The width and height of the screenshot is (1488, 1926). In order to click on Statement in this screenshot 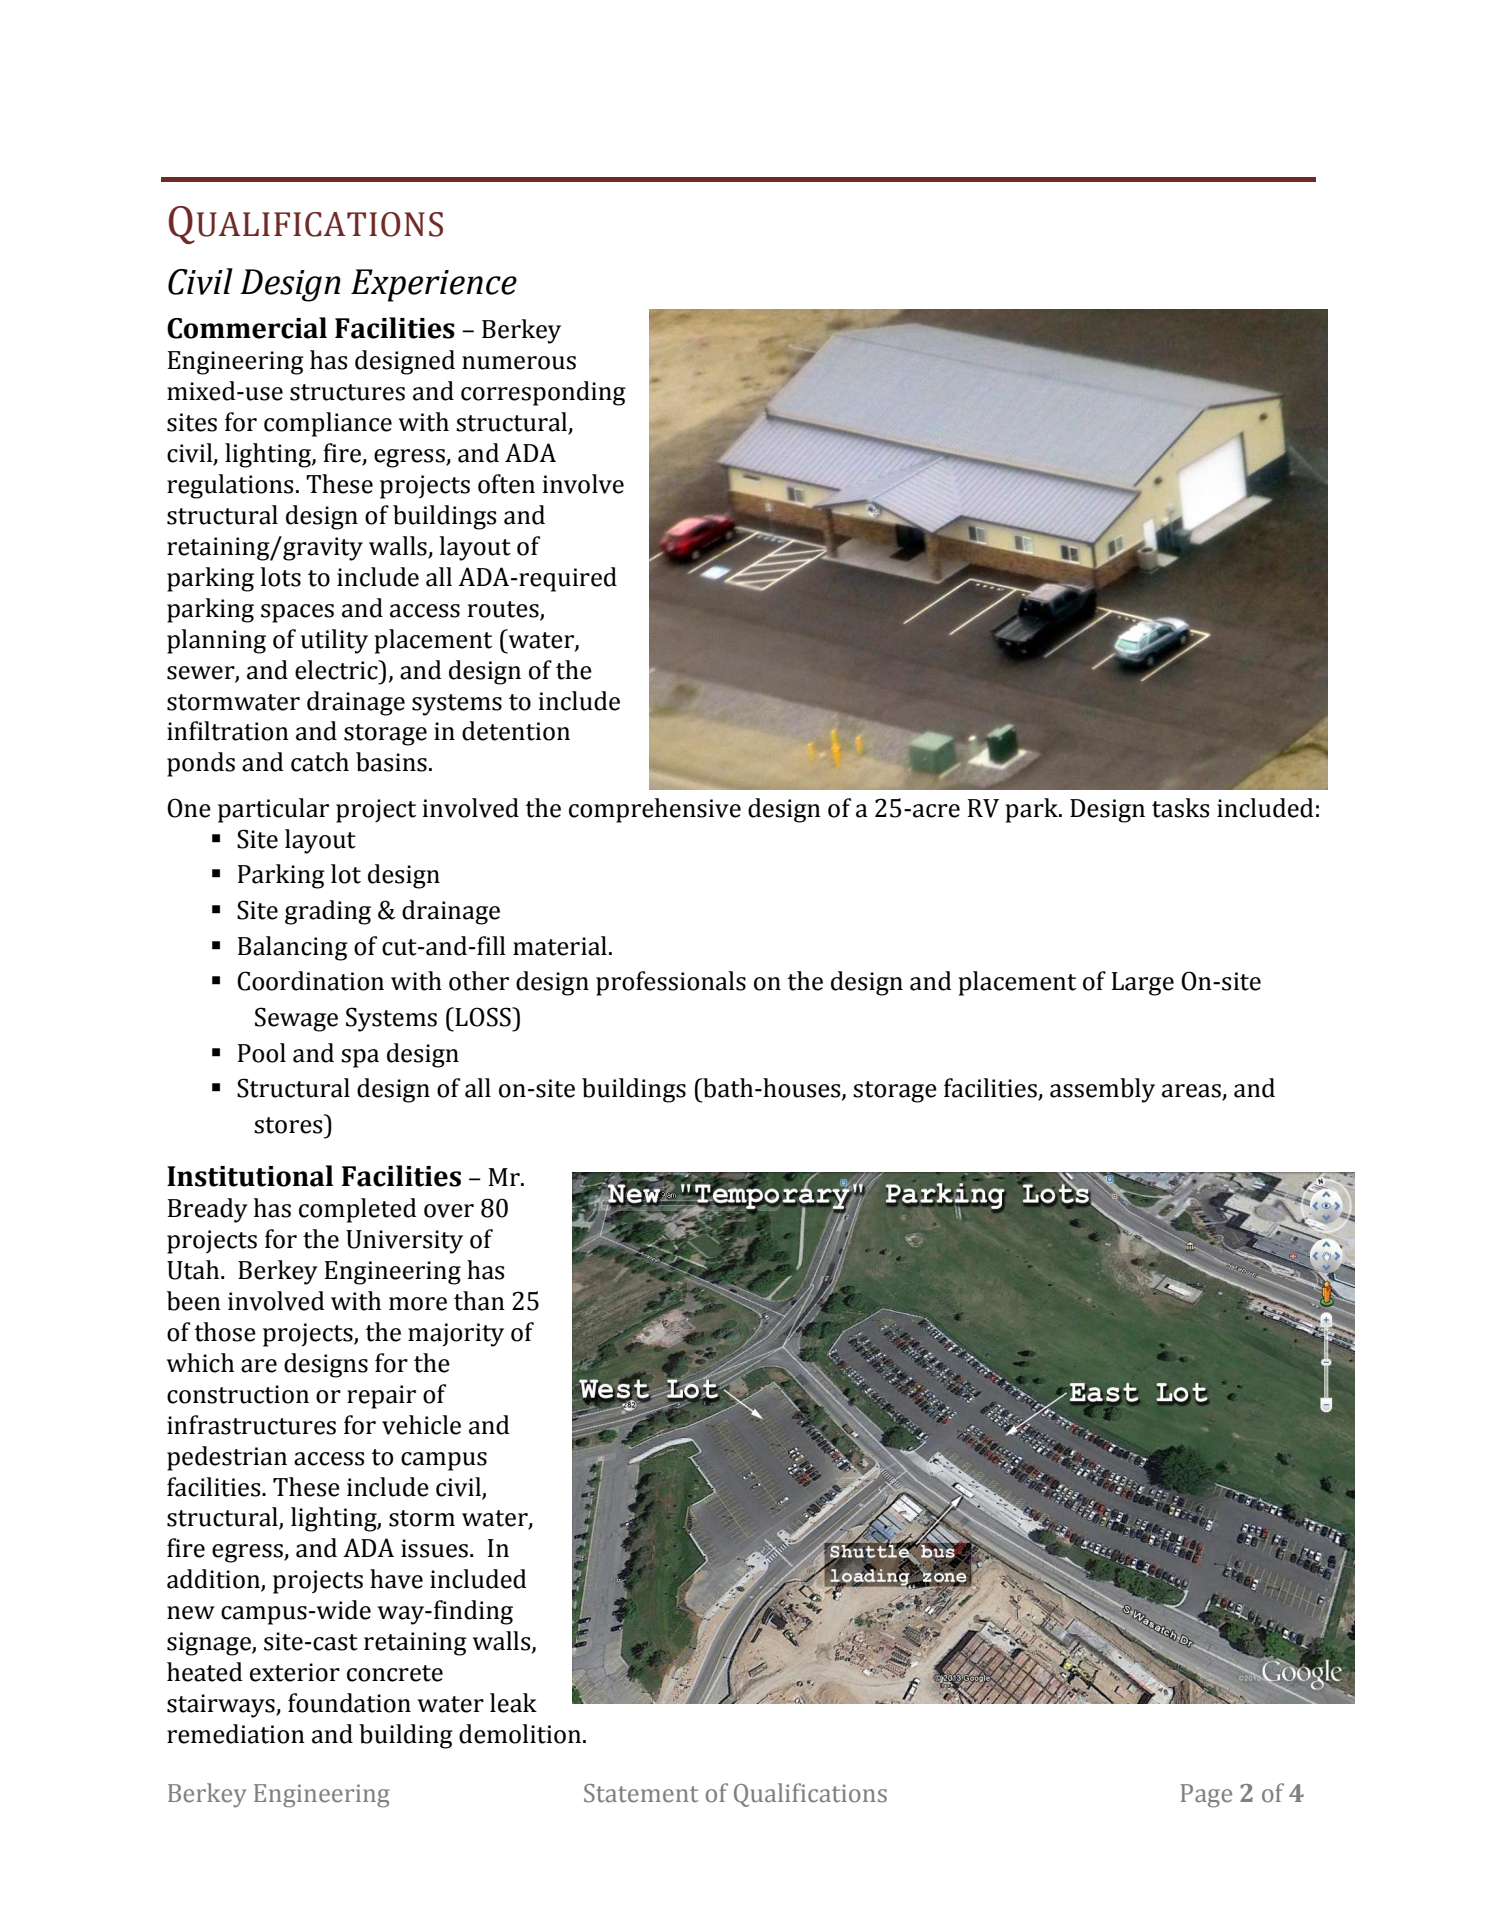, I will do `click(641, 1793)`.
